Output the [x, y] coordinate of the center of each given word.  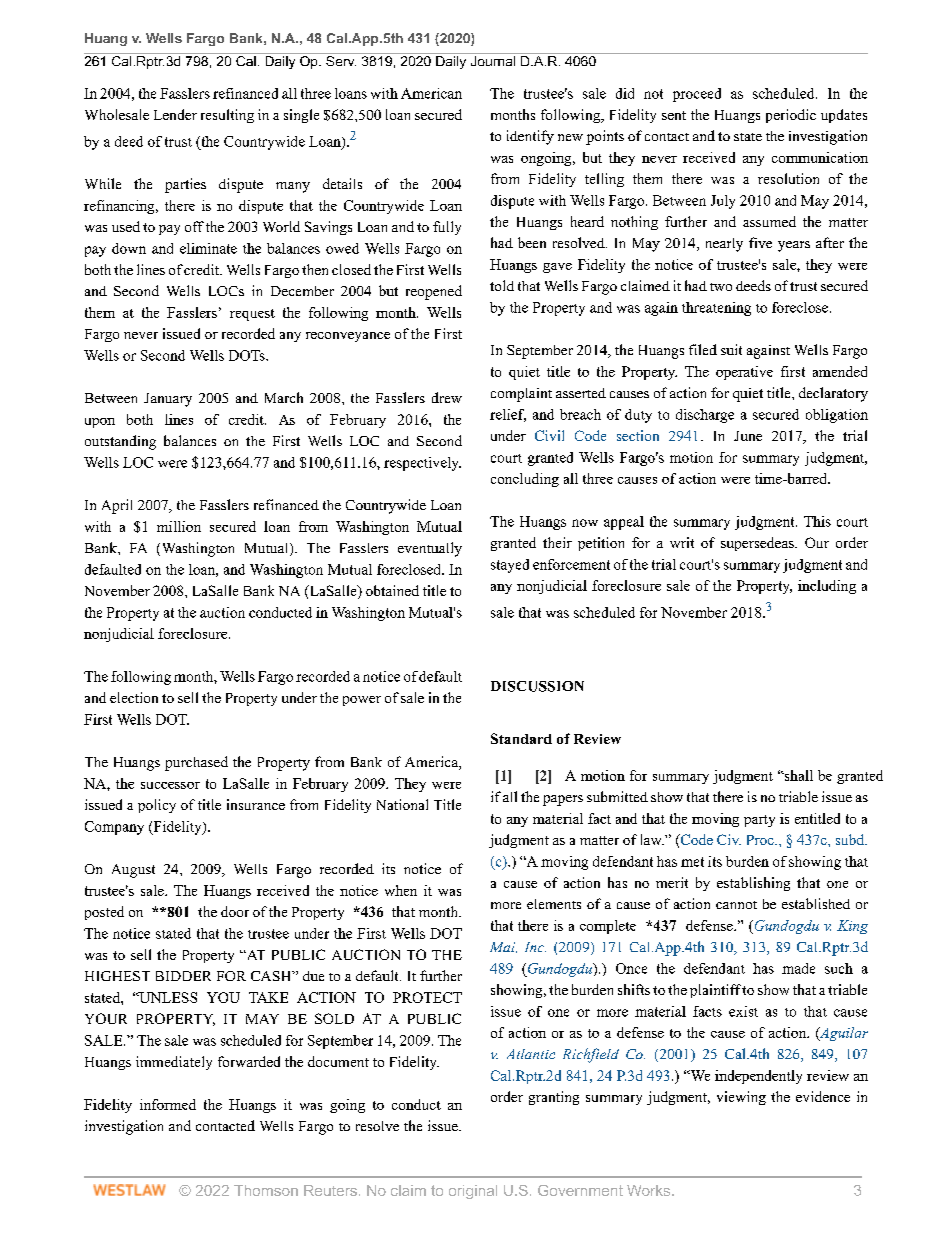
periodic [791, 116]
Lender [175, 114]
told [502, 285]
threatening [716, 309]
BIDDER [183, 976]
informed [168, 1104]
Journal [493, 61]
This [817, 521]
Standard [521, 738]
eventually [430, 549]
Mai [503, 947]
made [798, 968]
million [179, 526]
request [252, 315]
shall [797, 775]
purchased [196, 763]
